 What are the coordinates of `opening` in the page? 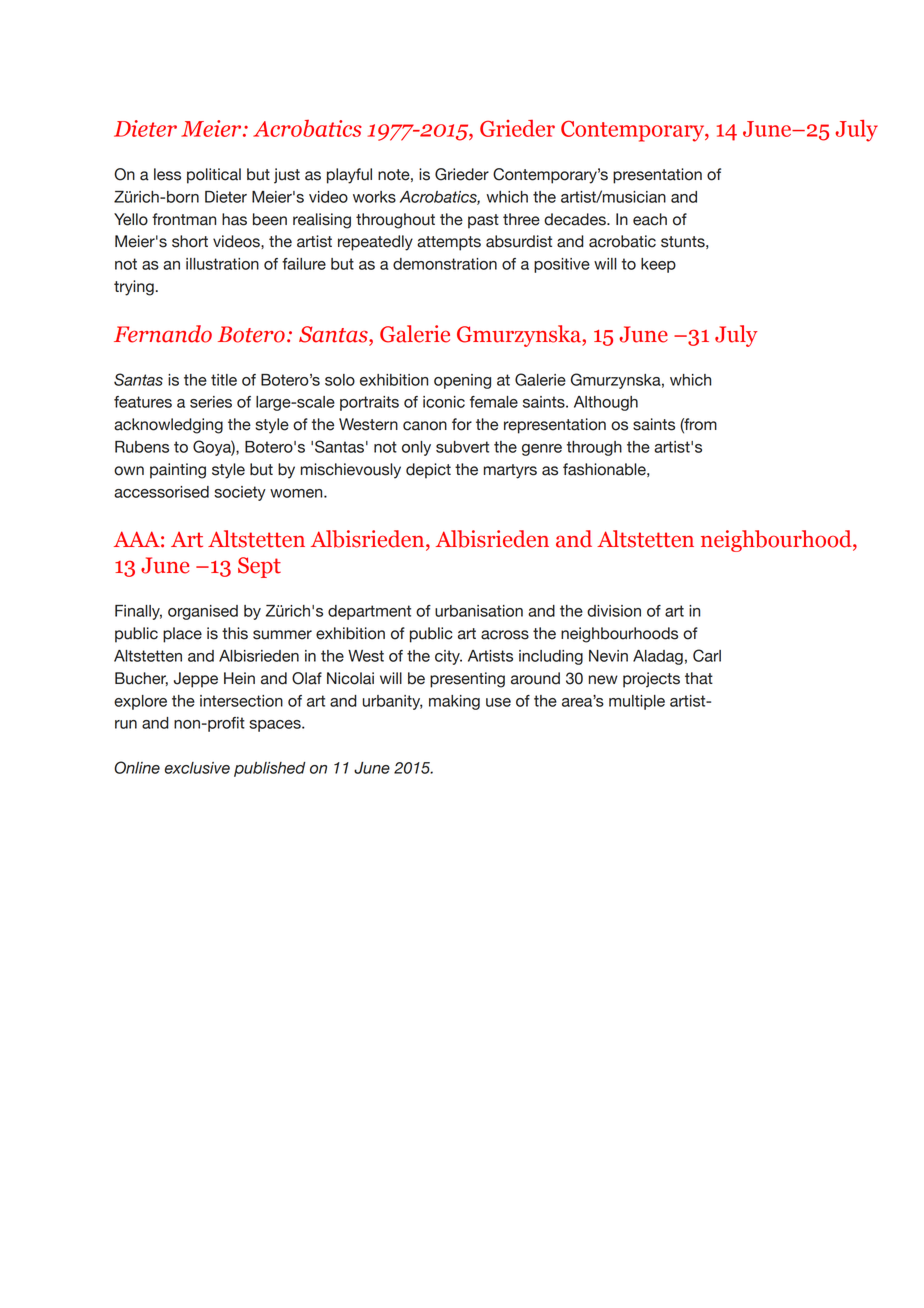 It's located at (462, 381).
